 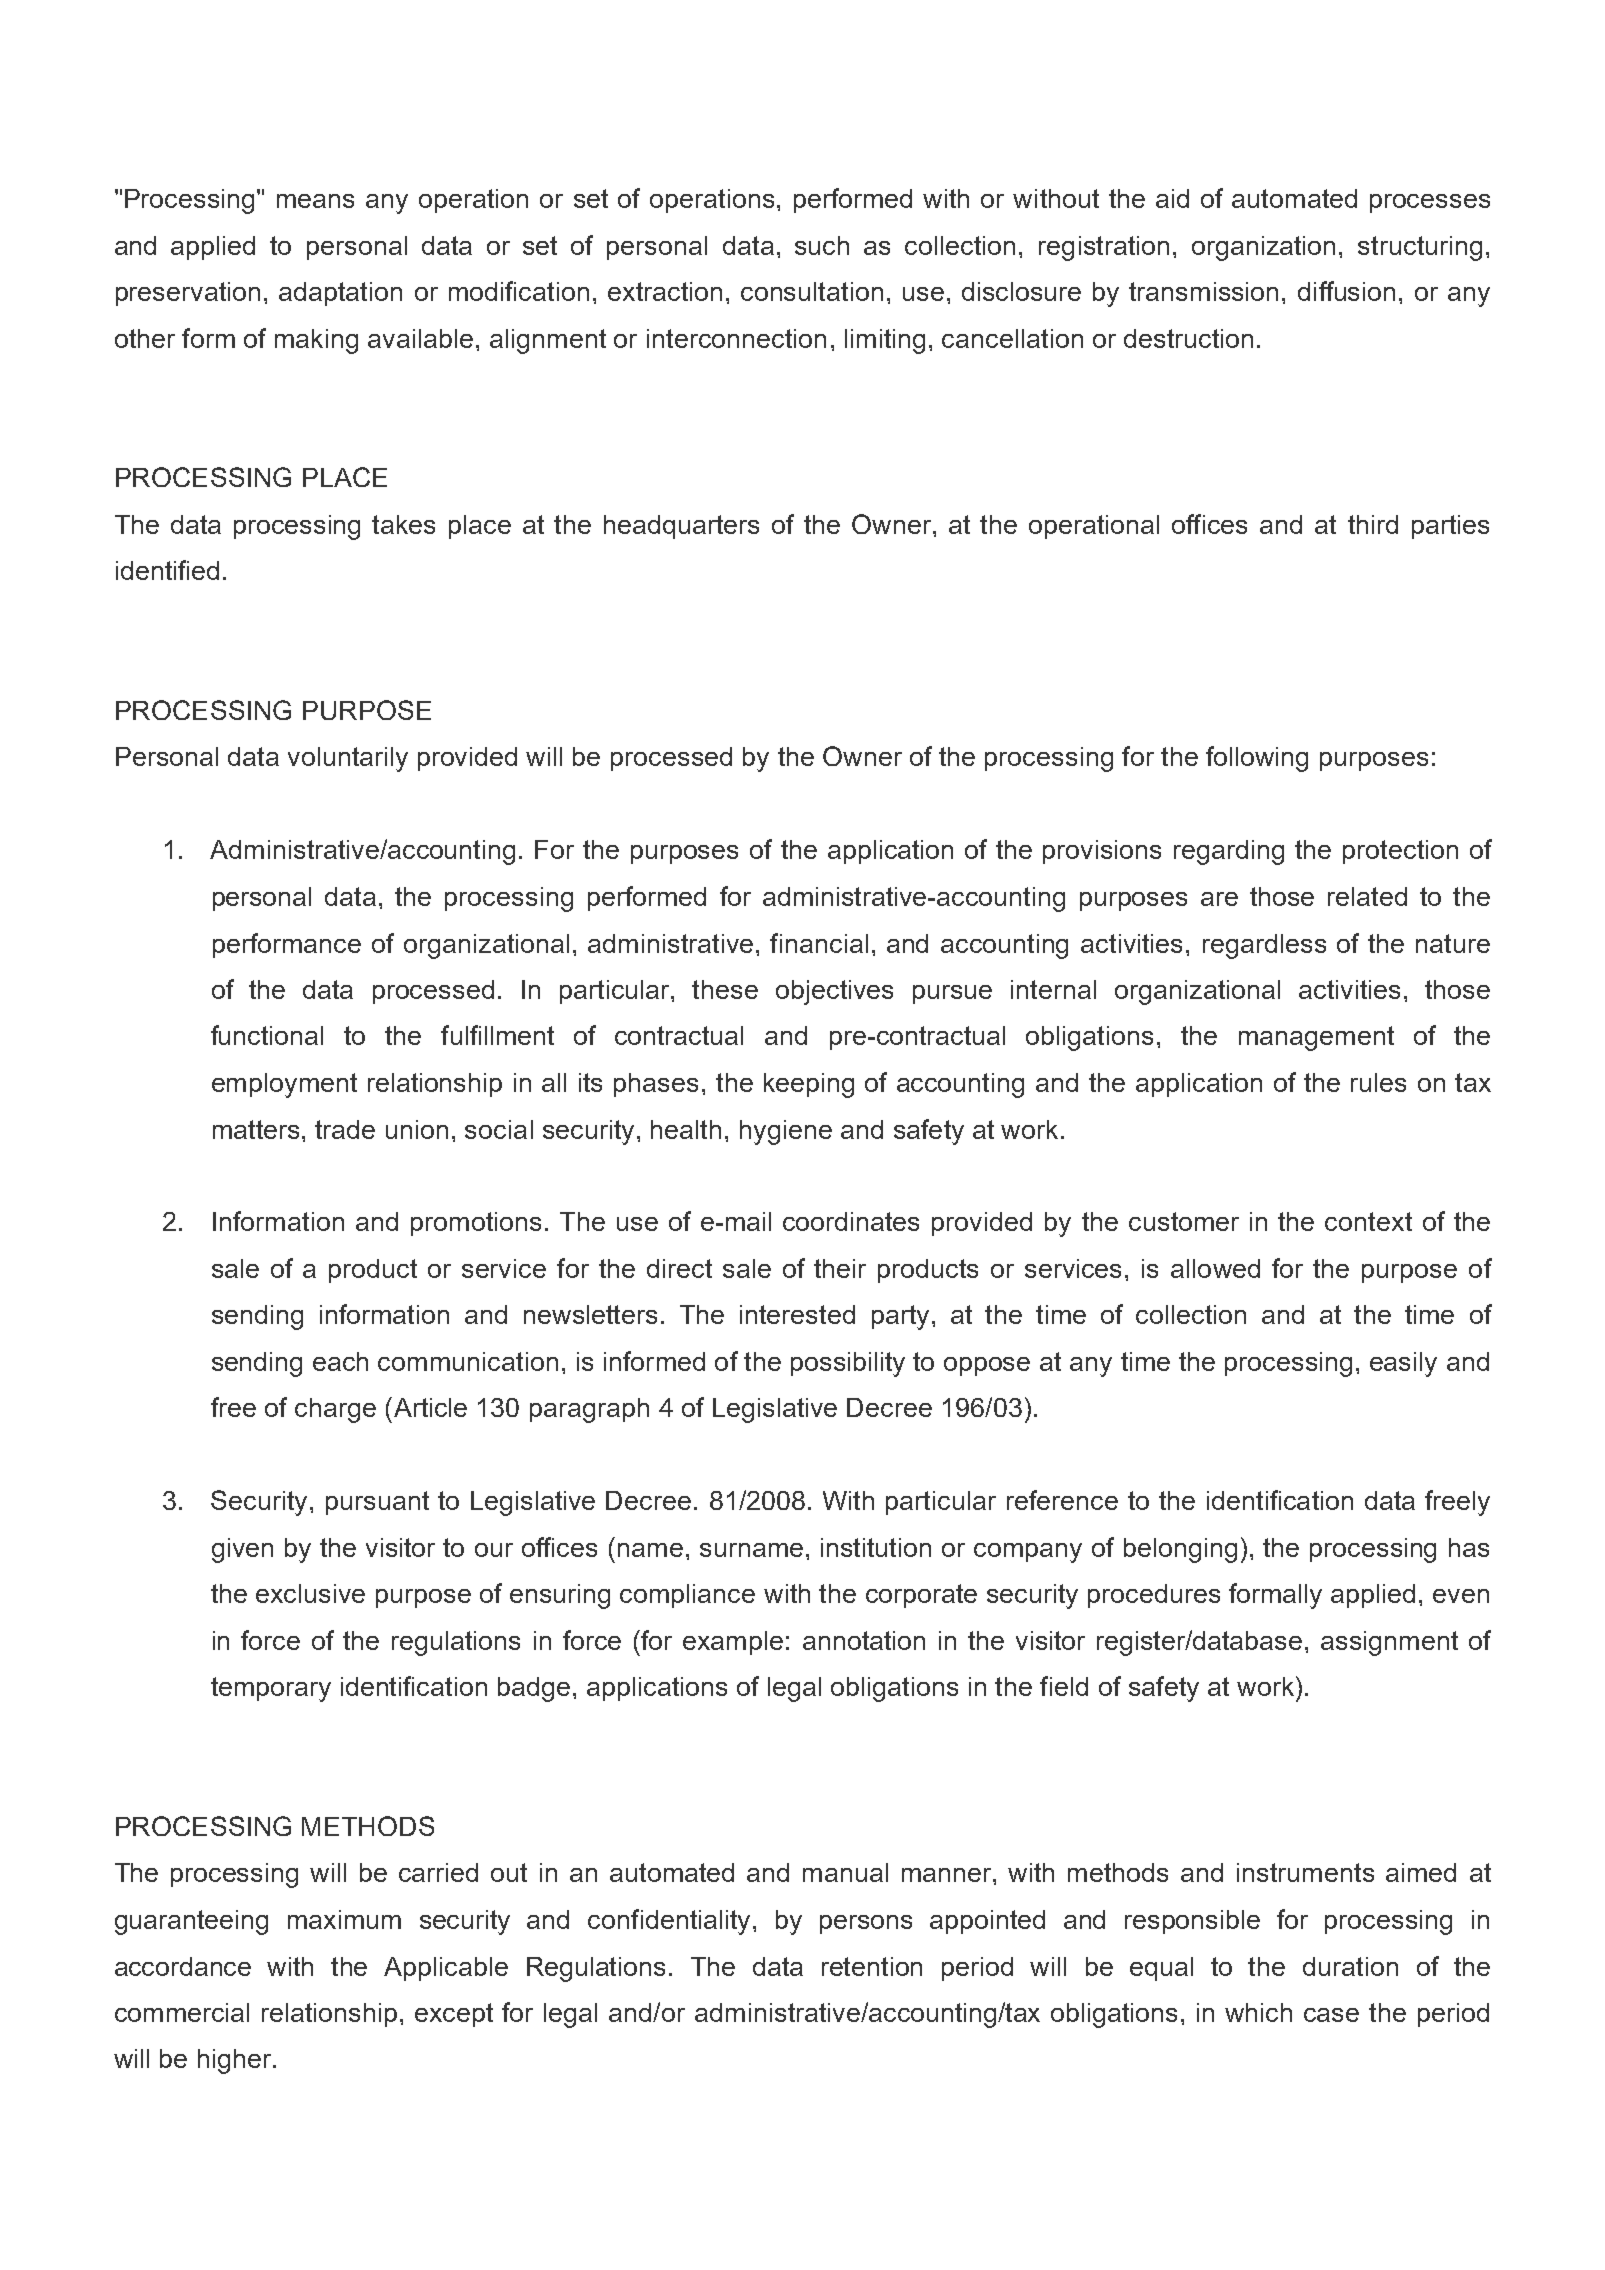 I want to click on case, so click(x=1331, y=2015).
